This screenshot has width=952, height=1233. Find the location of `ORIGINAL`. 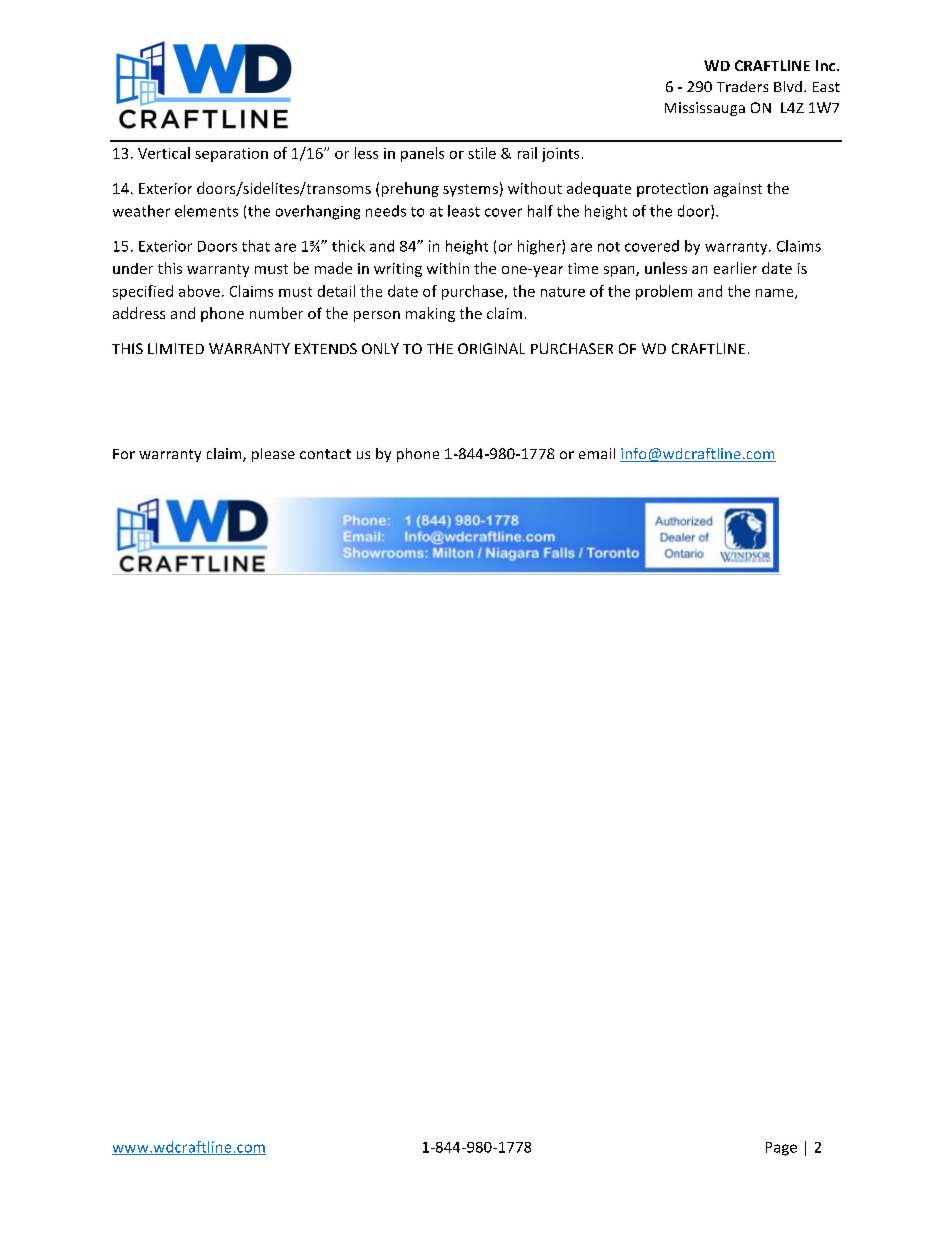

ORIGINAL is located at coordinates (491, 348).
